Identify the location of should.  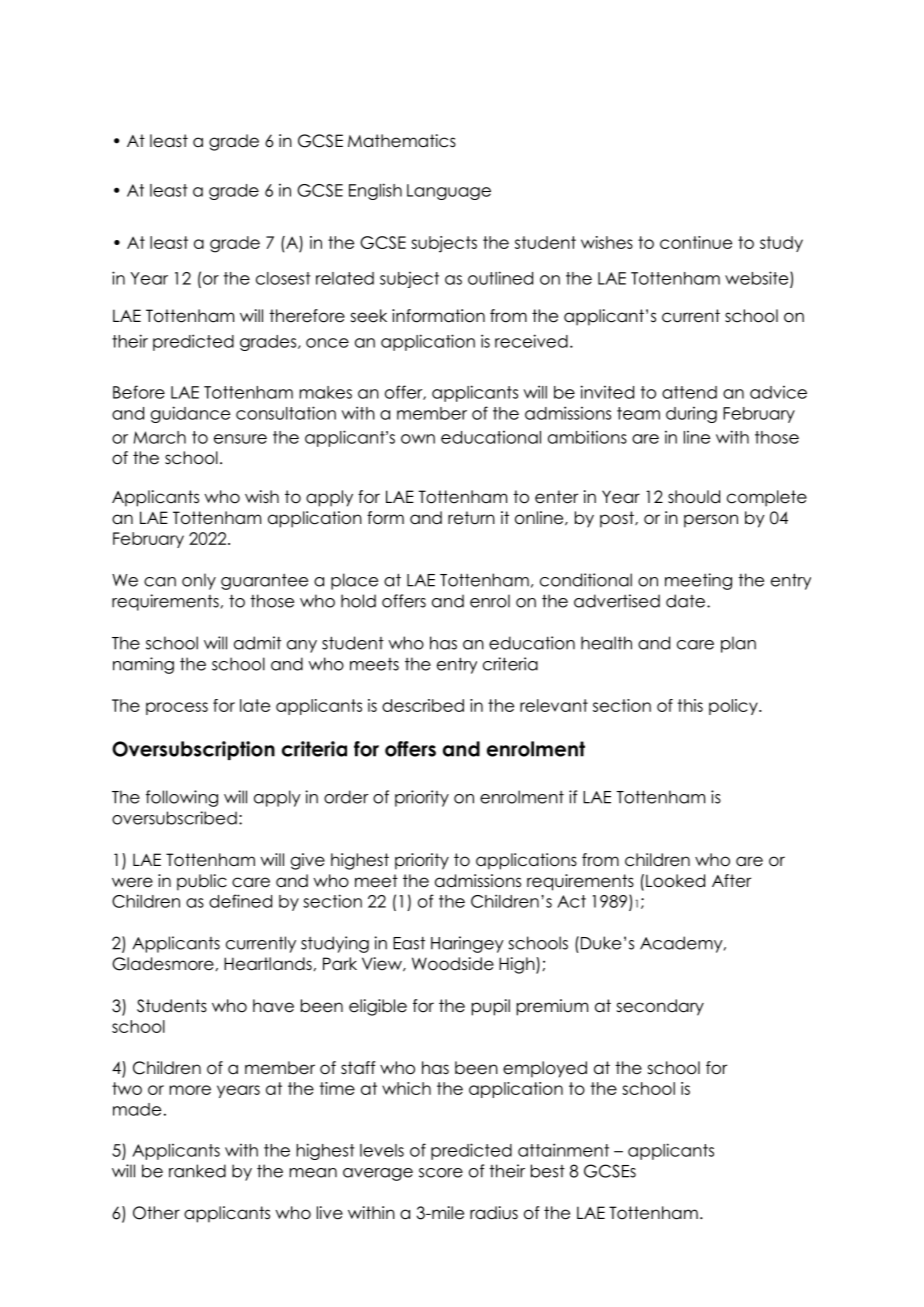
(694, 497).
